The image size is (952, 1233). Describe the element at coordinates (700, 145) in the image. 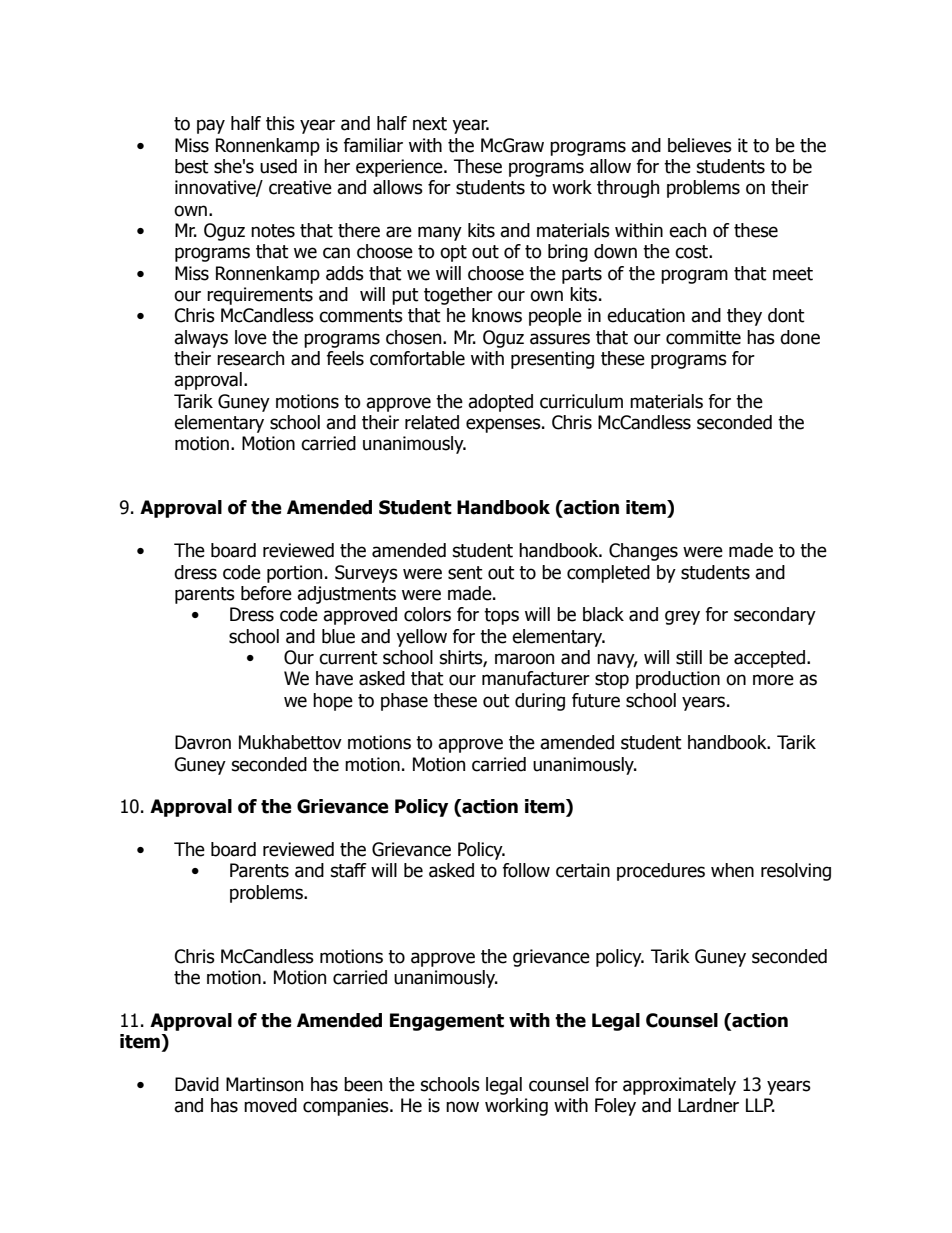

I see `believes` at that location.
